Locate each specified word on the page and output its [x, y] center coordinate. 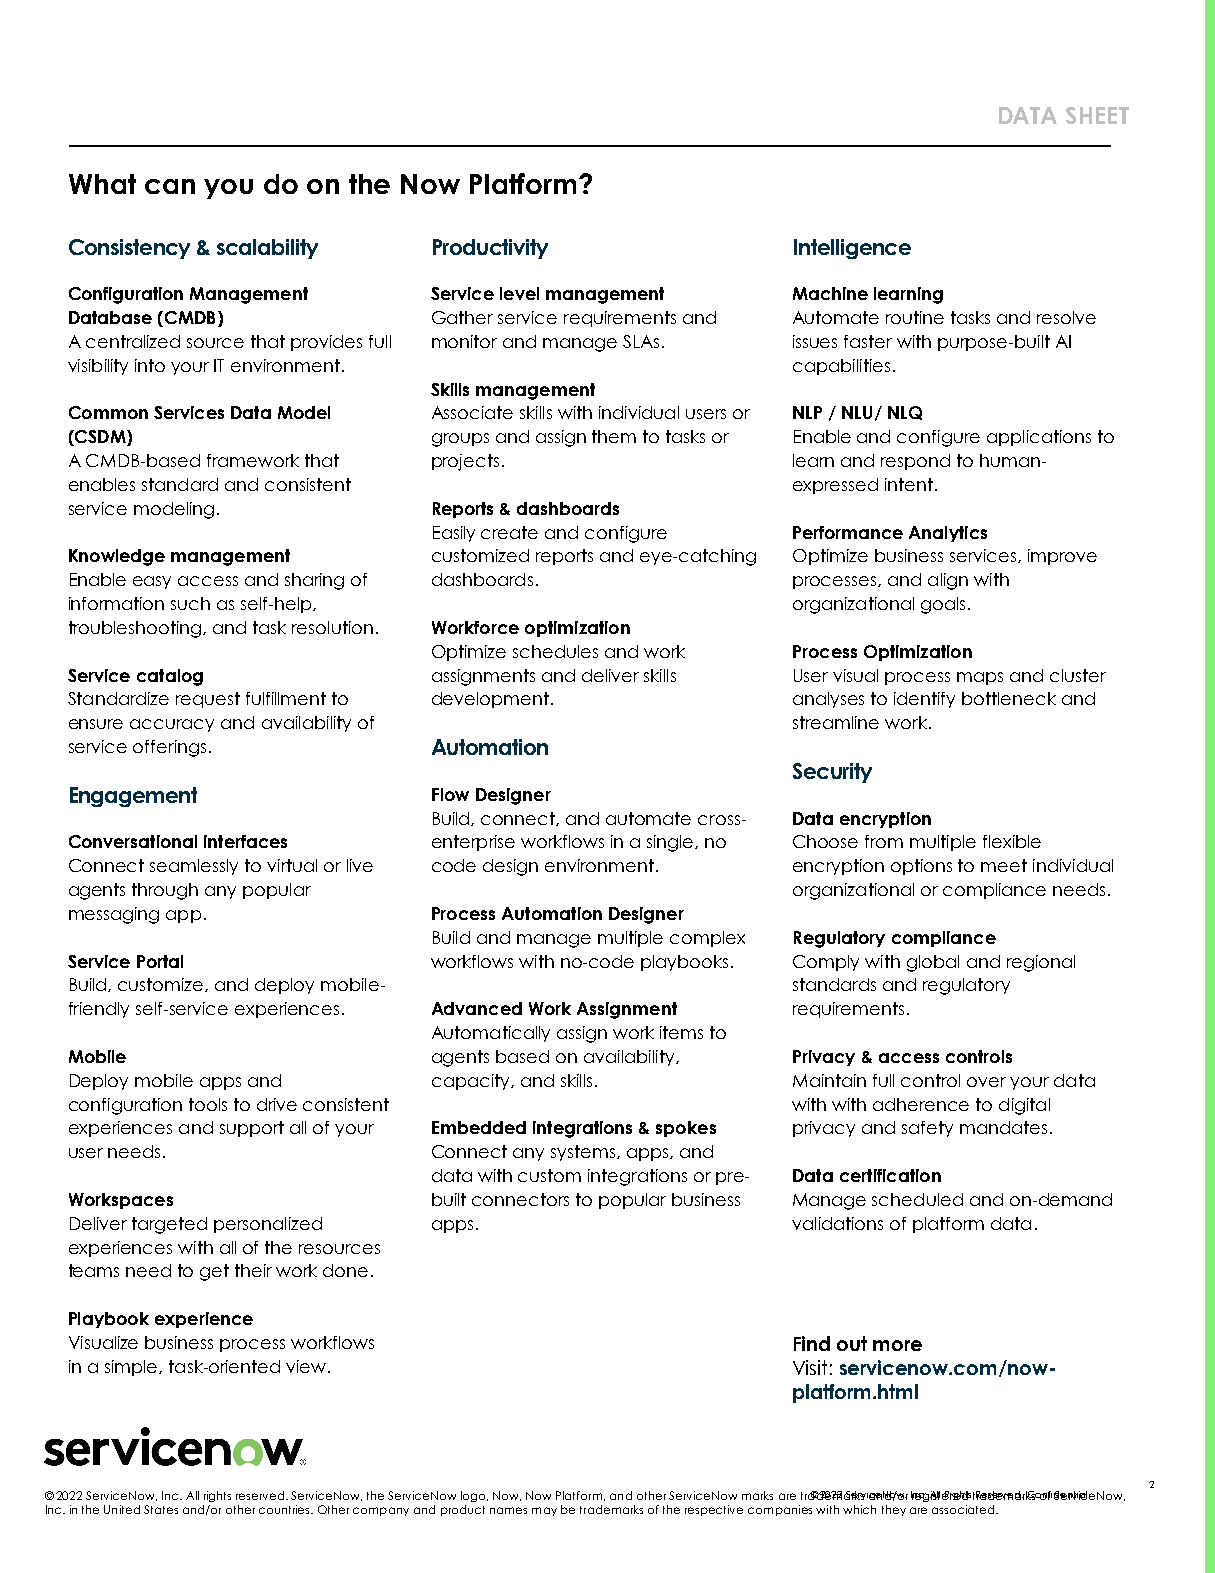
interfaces [245, 841]
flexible [1012, 841]
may [544, 1511]
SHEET [1097, 115]
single [671, 843]
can [170, 186]
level [519, 293]
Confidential [1056, 1495]
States [161, 1509]
